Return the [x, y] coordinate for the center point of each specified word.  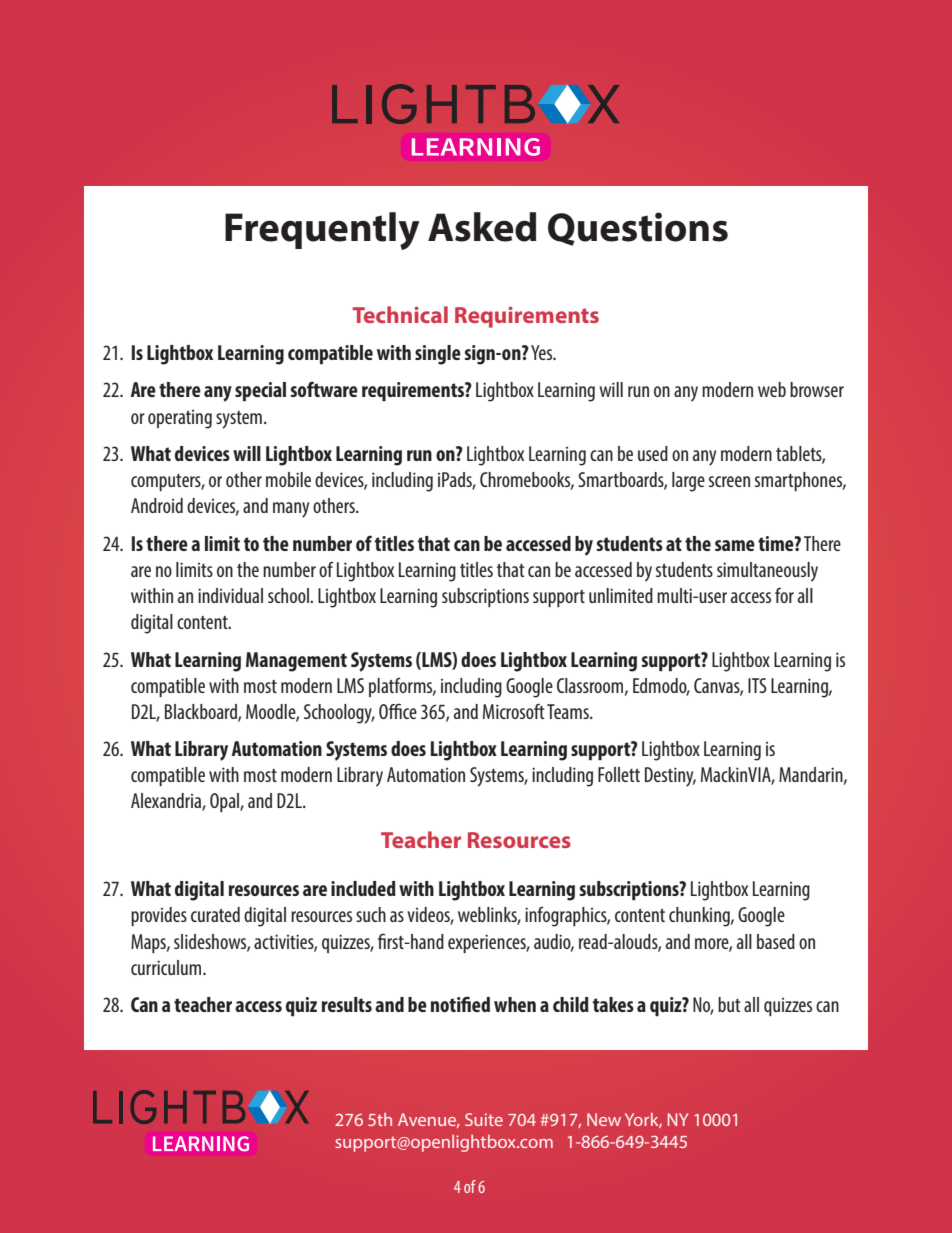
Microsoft [514, 711]
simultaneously [767, 572]
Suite [484, 1119]
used [653, 453]
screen [729, 481]
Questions [638, 229]
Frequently [322, 231]
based [776, 941]
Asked [482, 227]
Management [296, 662]
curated [215, 914]
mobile [288, 479]
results [347, 1004]
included [363, 888]
